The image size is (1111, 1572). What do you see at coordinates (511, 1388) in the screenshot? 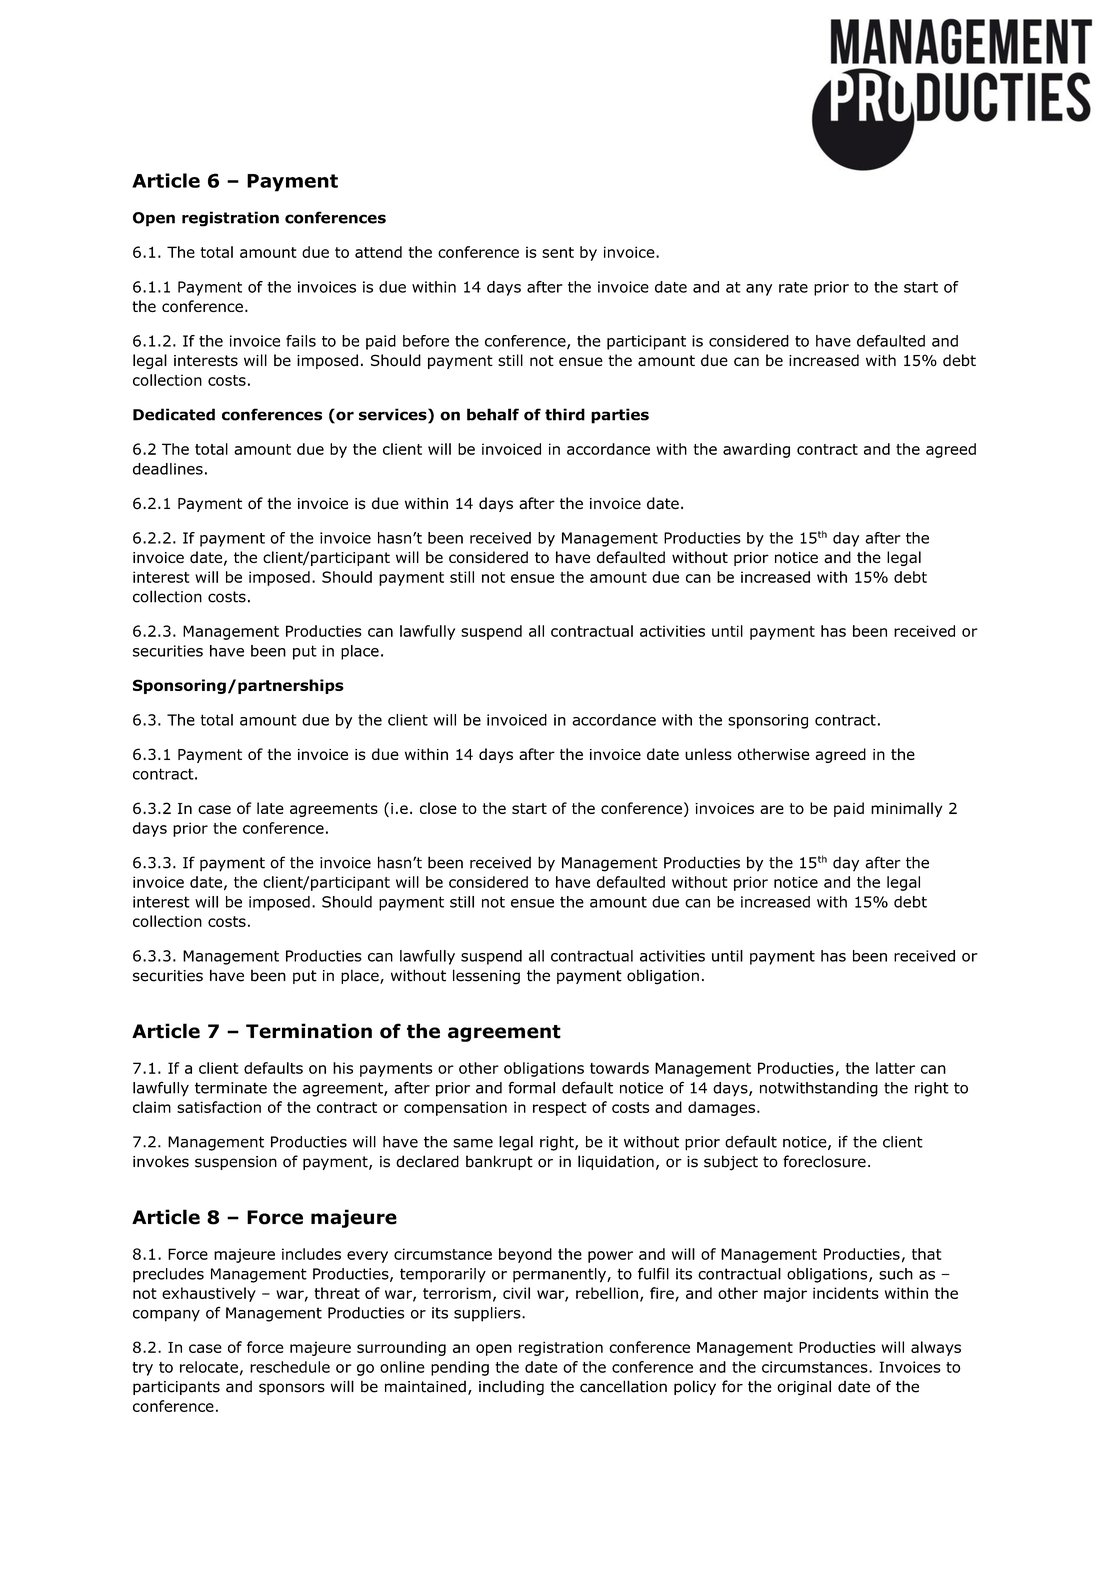
I see `including` at bounding box center [511, 1388].
